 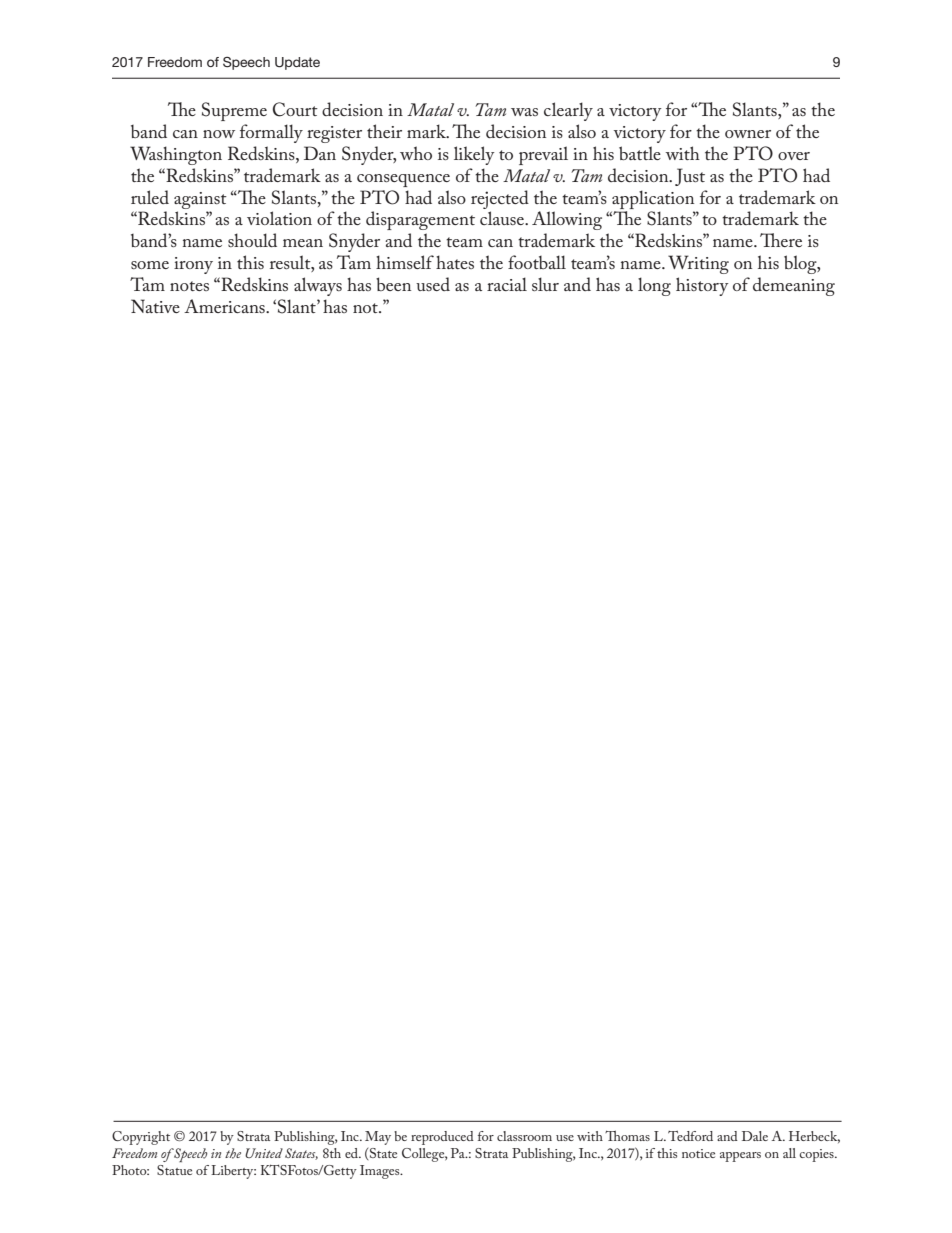 What do you see at coordinates (507, 284) in the page?
I see `racial` at bounding box center [507, 284].
